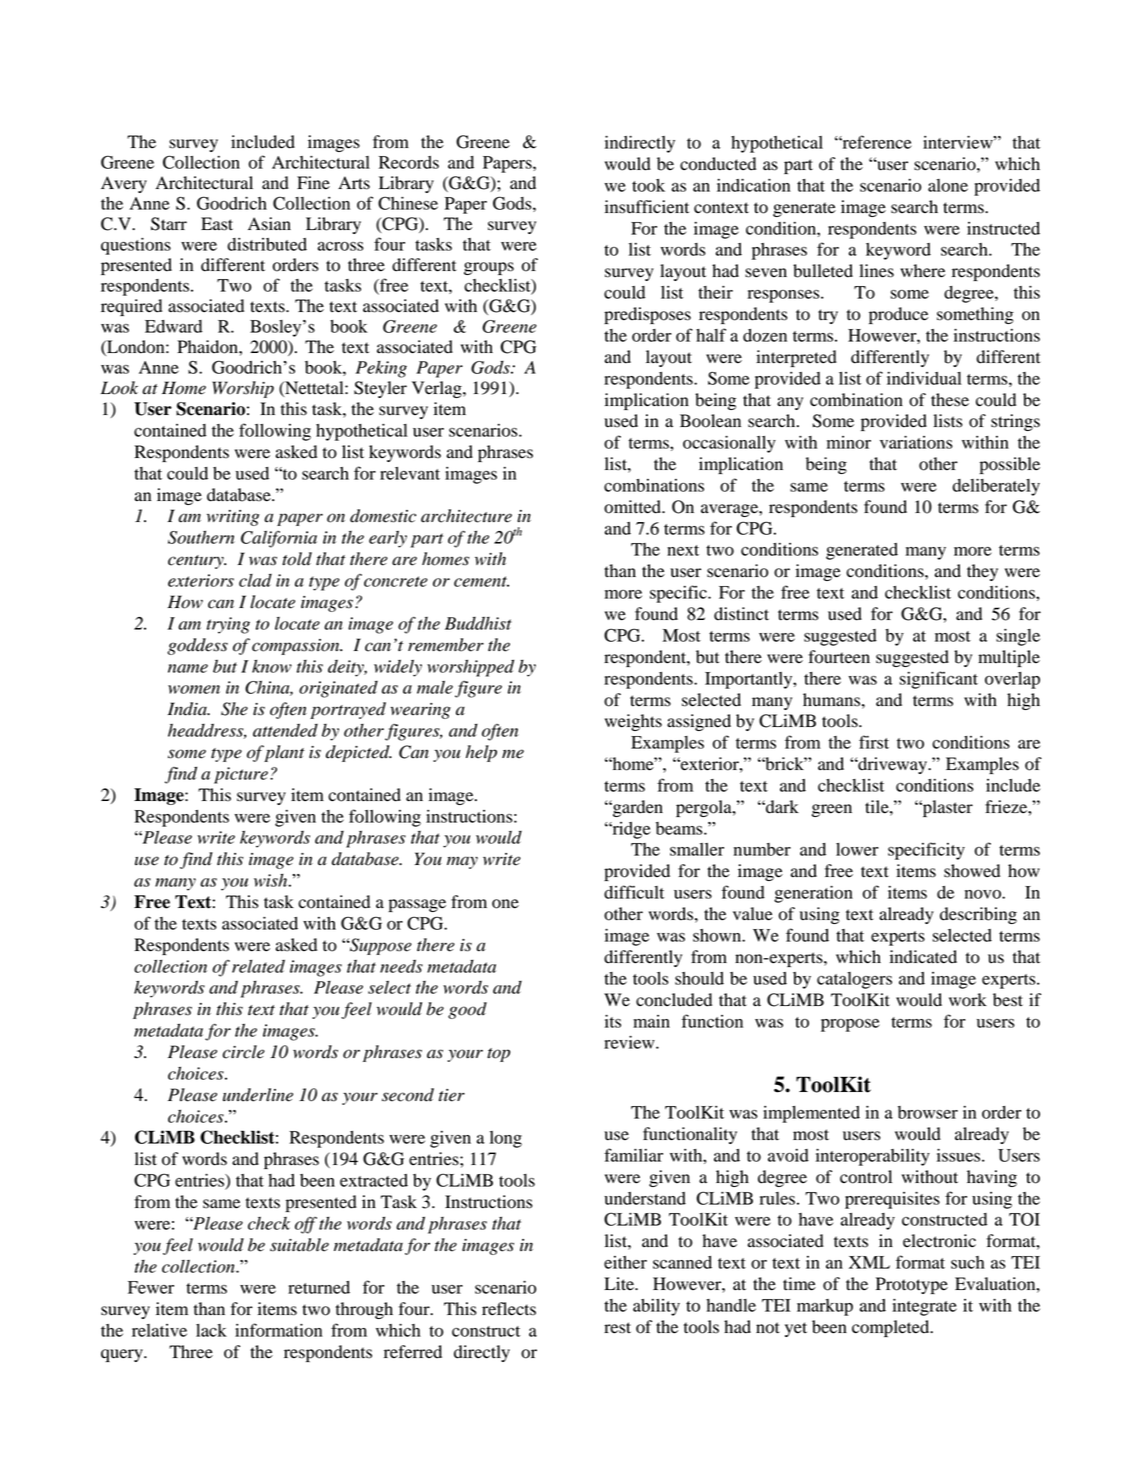 The image size is (1141, 1476). I want to click on lack, so click(211, 1330).
